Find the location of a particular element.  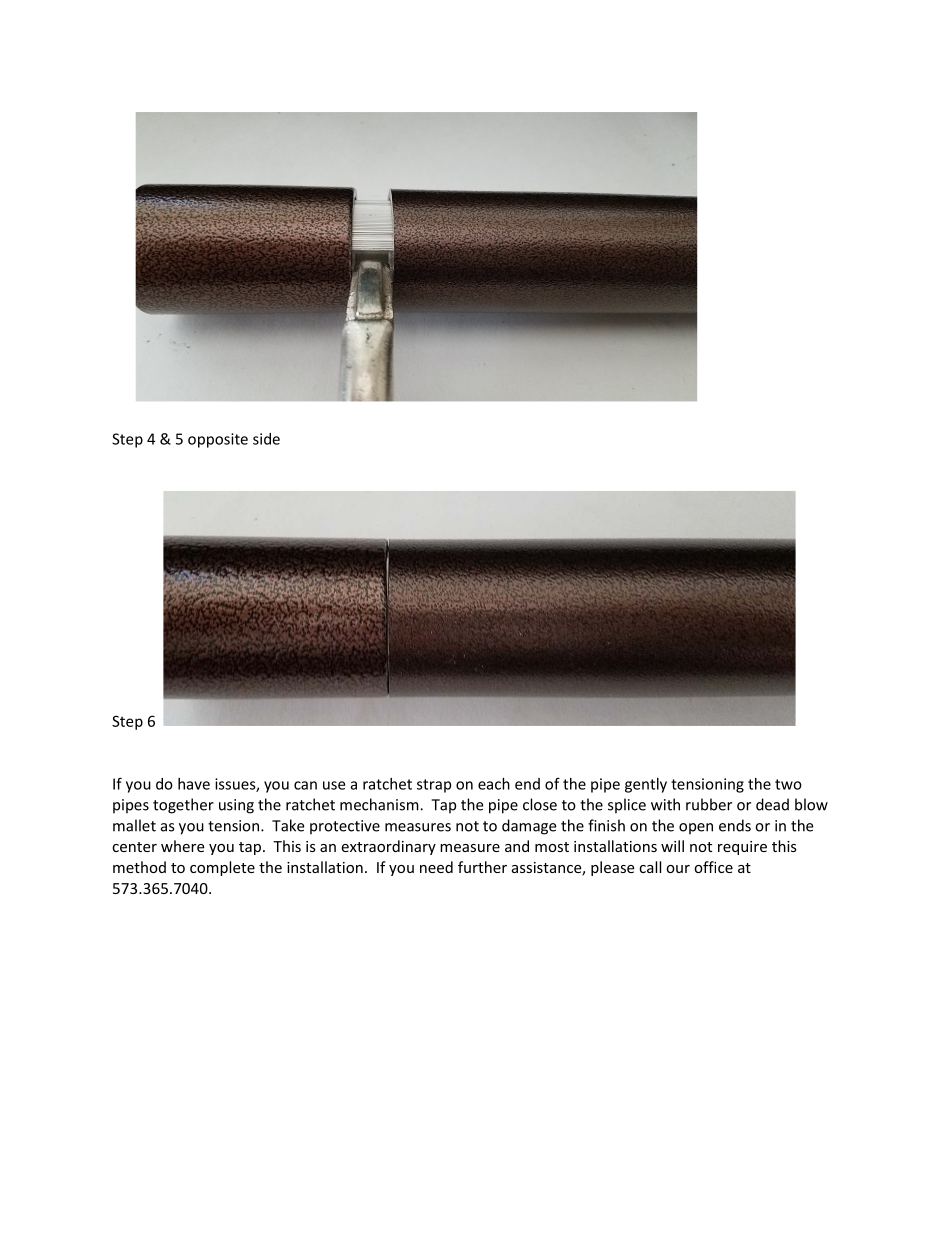

use is located at coordinates (334, 785).
